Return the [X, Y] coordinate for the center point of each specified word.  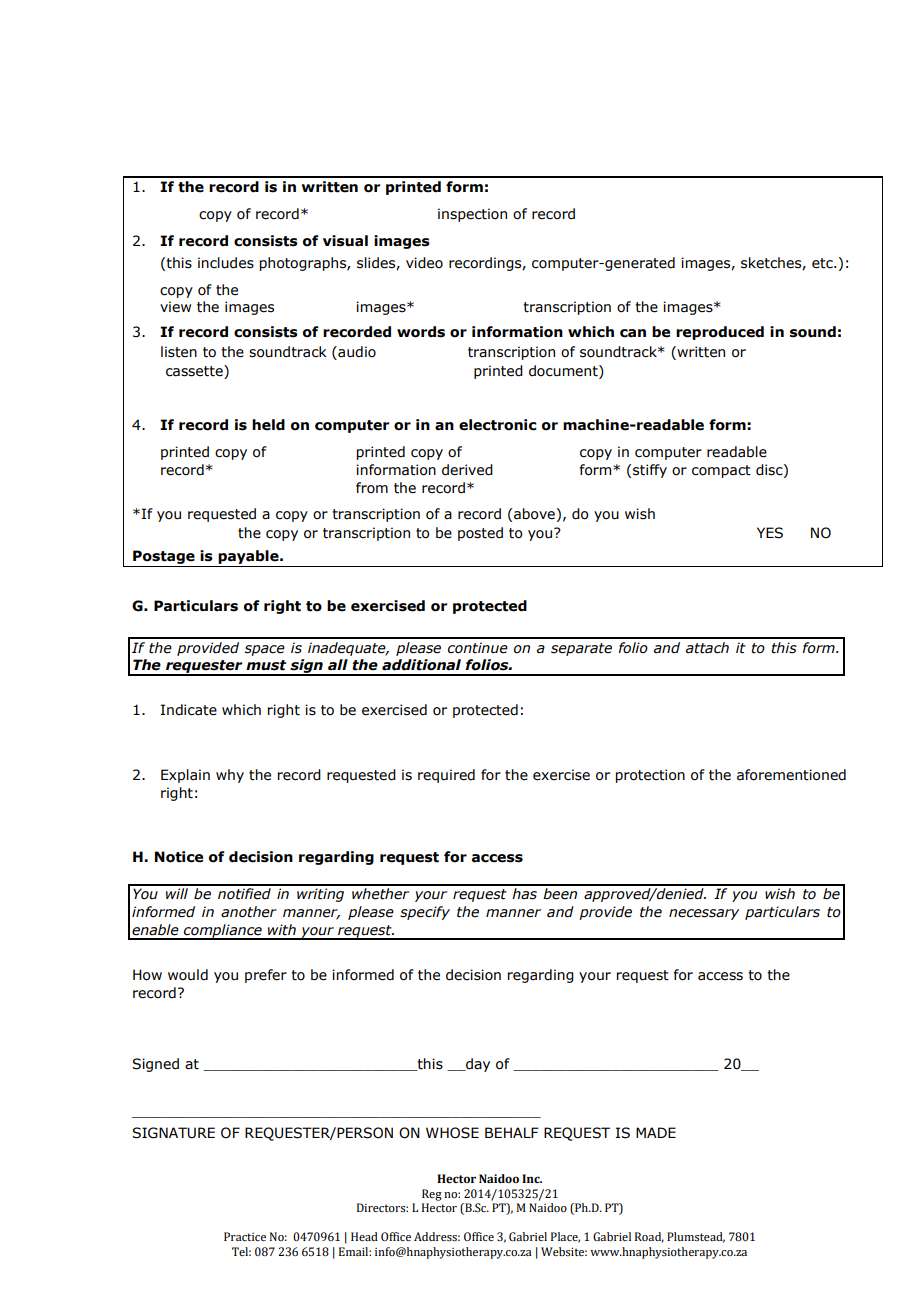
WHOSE [452, 1133]
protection [650, 776]
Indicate [189, 710]
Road [649, 1237]
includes [226, 263]
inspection [472, 215]
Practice [245, 1236]
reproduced [720, 333]
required [446, 776]
